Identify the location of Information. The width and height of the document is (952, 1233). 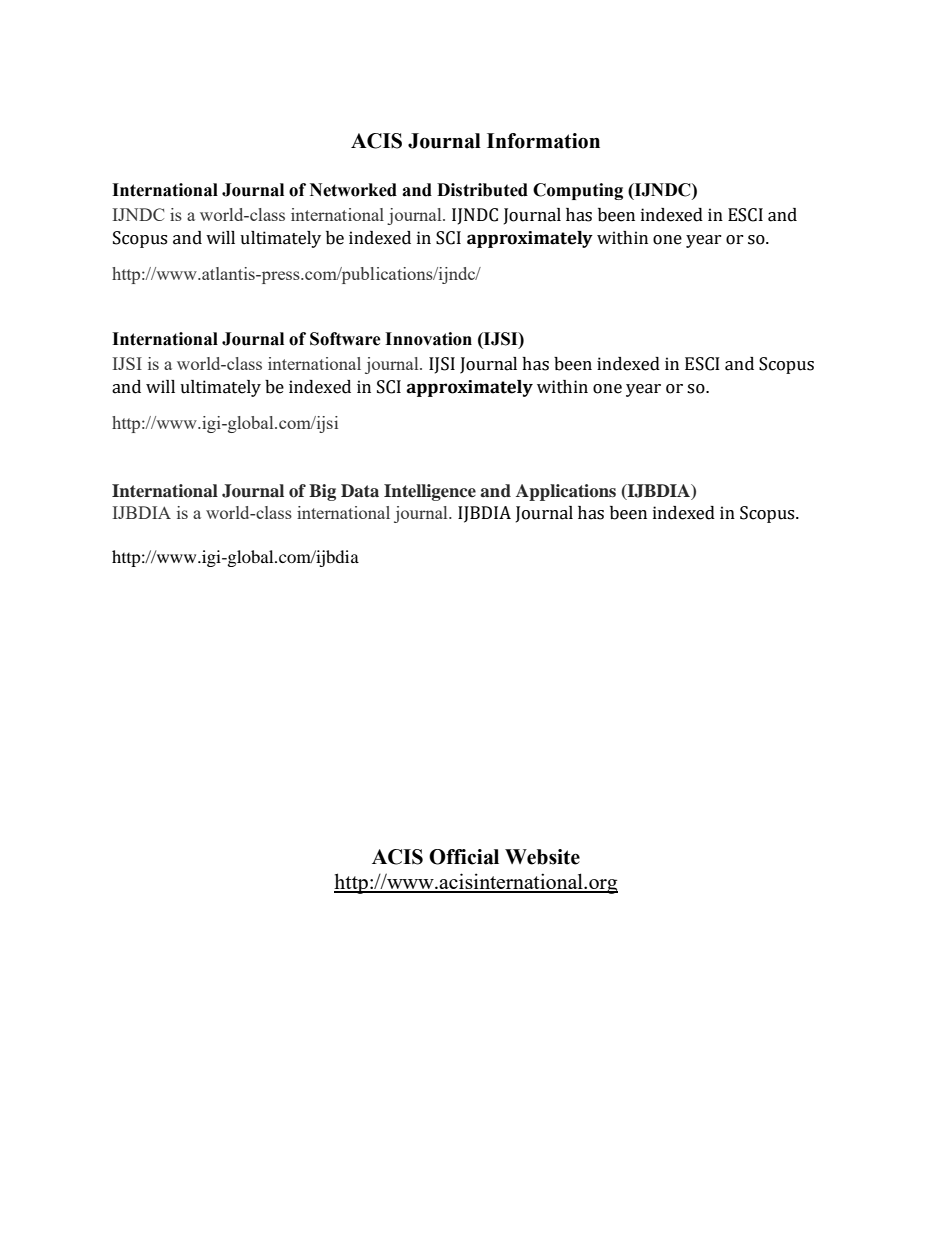
(543, 141).
